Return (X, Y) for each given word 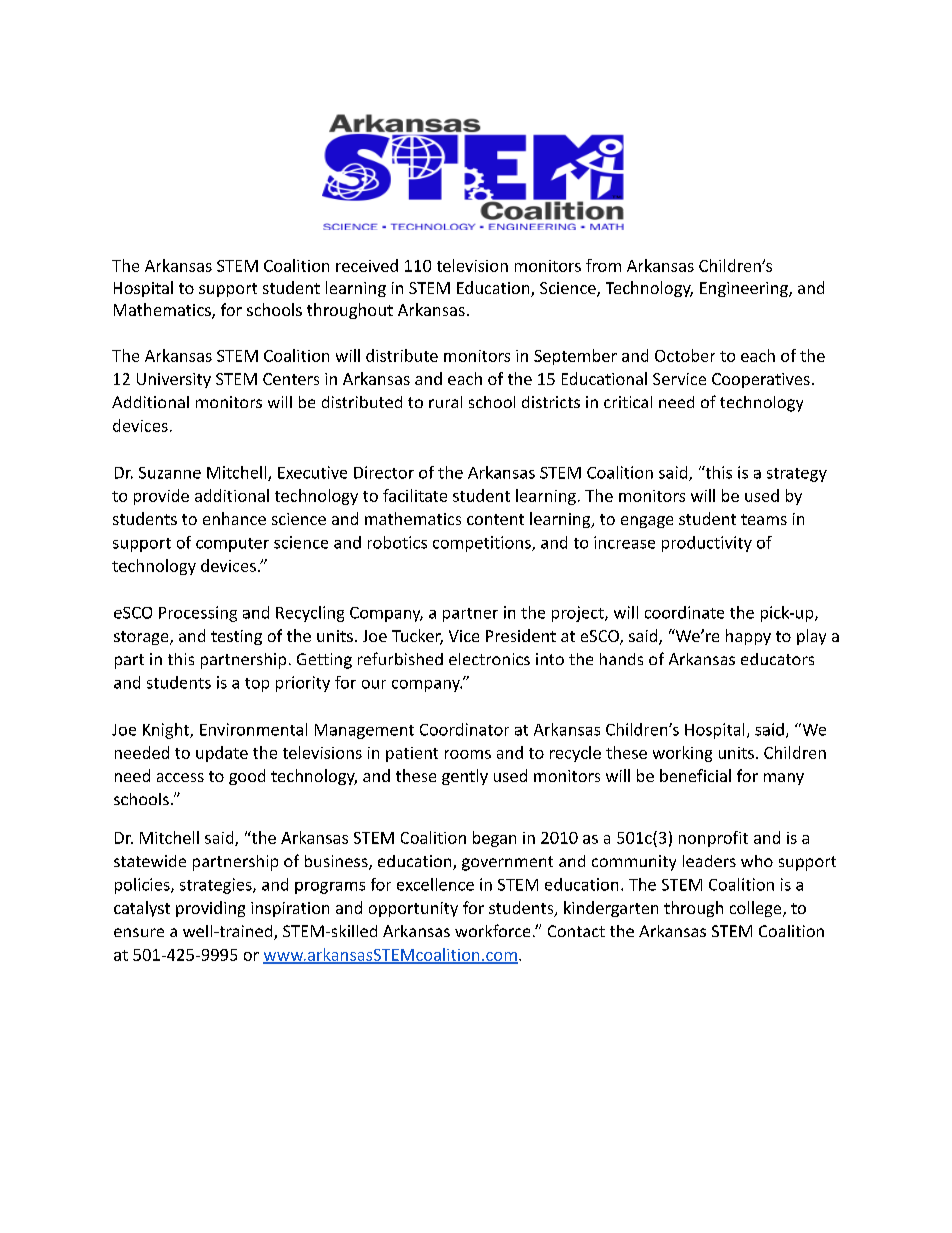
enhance (234, 518)
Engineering (745, 289)
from (603, 265)
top (257, 685)
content (495, 519)
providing (210, 909)
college (757, 909)
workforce (492, 930)
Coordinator (464, 729)
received (367, 265)
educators (777, 659)
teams (764, 519)
